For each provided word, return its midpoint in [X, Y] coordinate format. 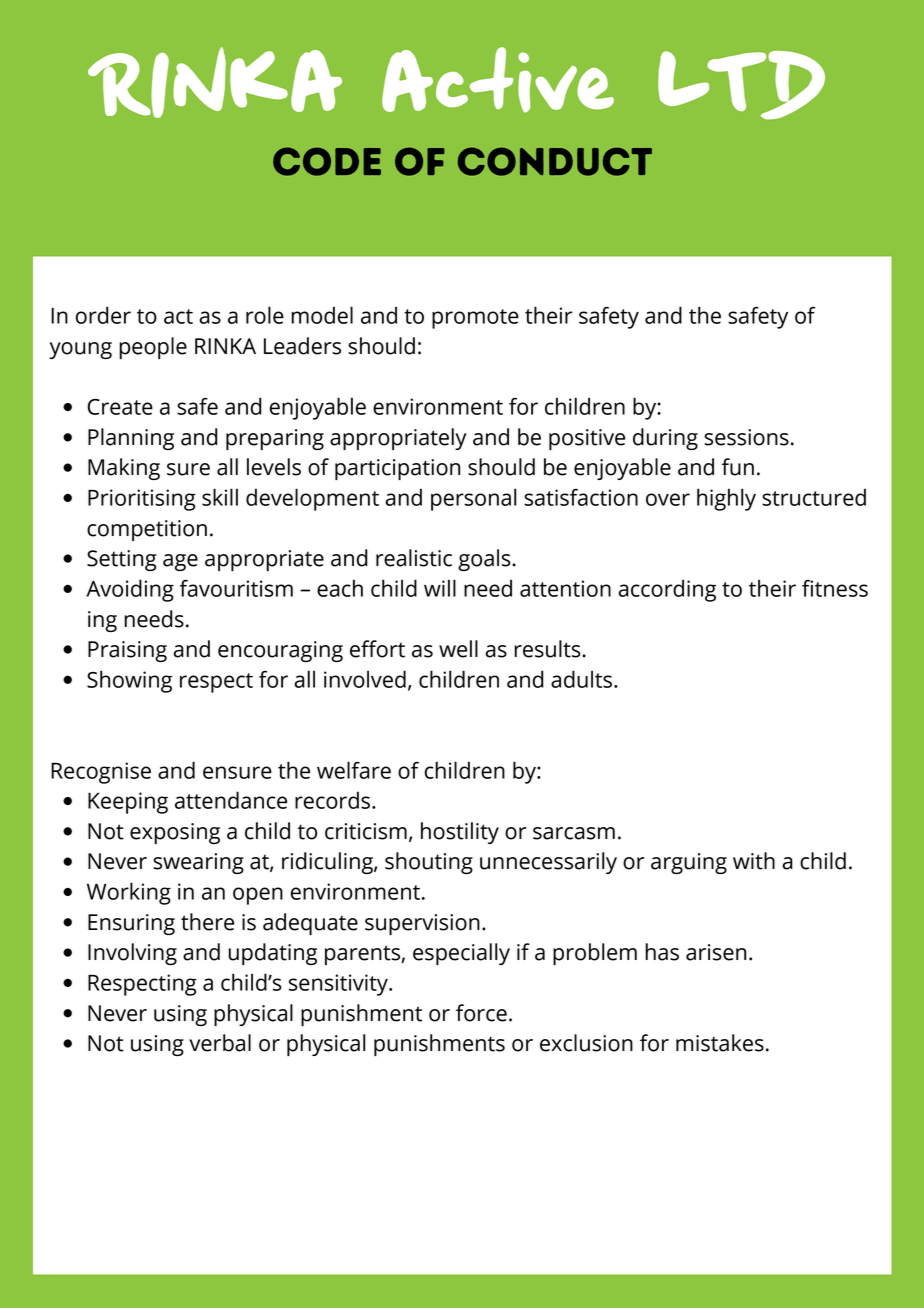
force [481, 1013]
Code [327, 161]
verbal [220, 1043]
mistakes [720, 1043]
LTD [741, 85]
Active [498, 80]
